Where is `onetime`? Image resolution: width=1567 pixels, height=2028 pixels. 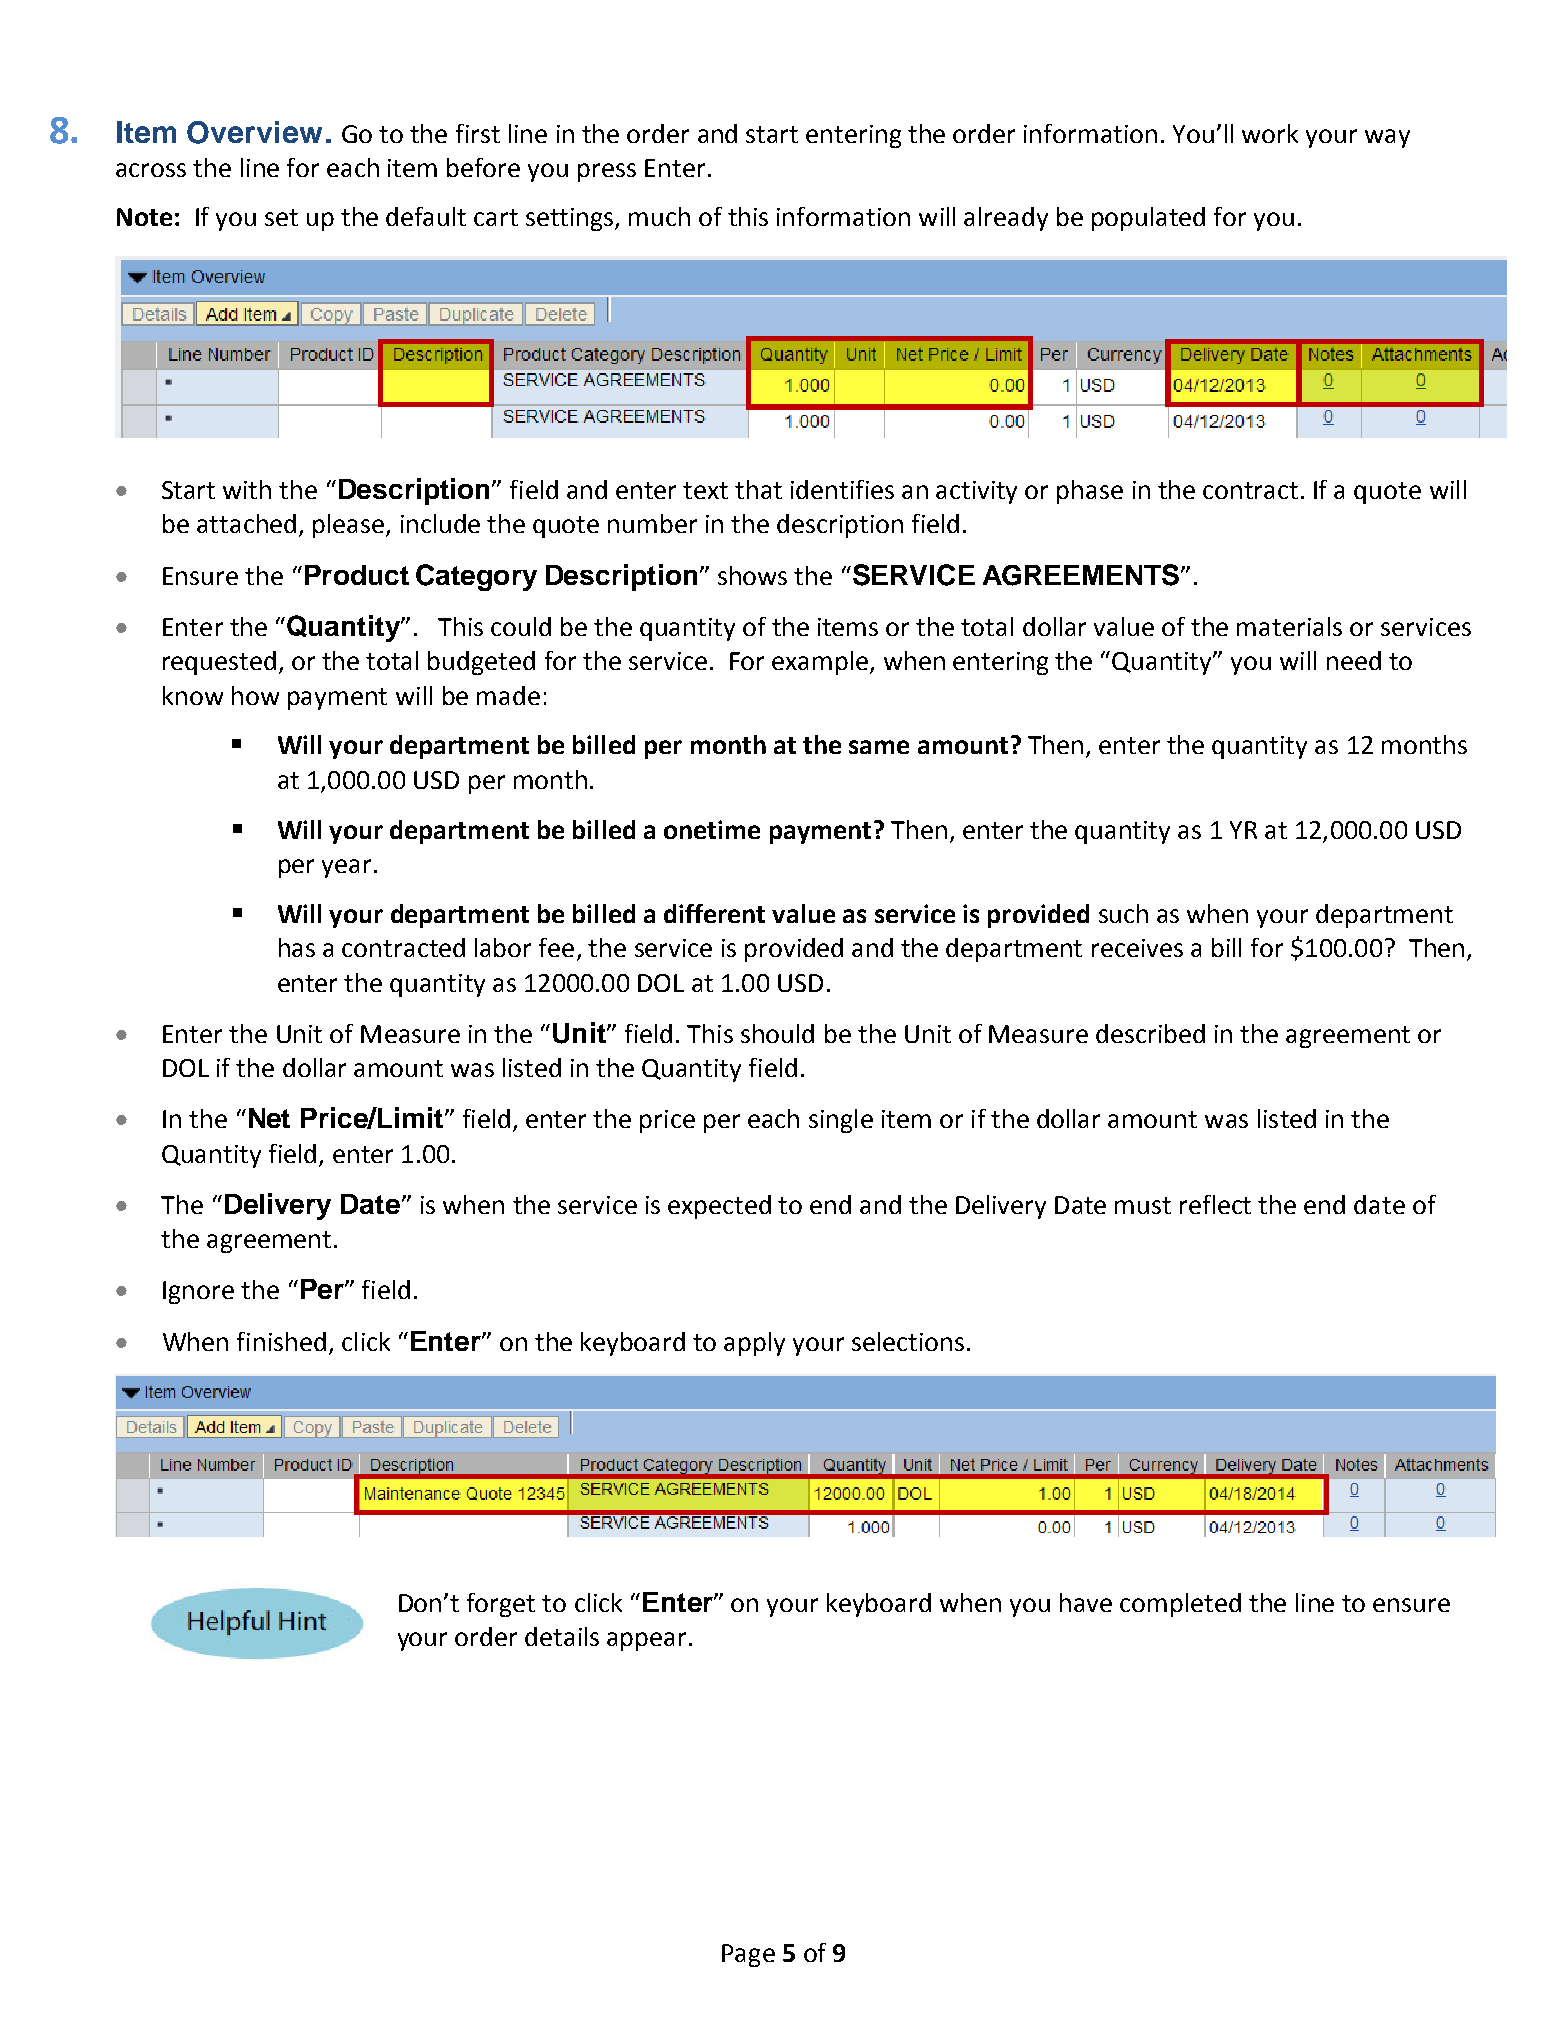
onetime is located at coordinates (712, 829).
